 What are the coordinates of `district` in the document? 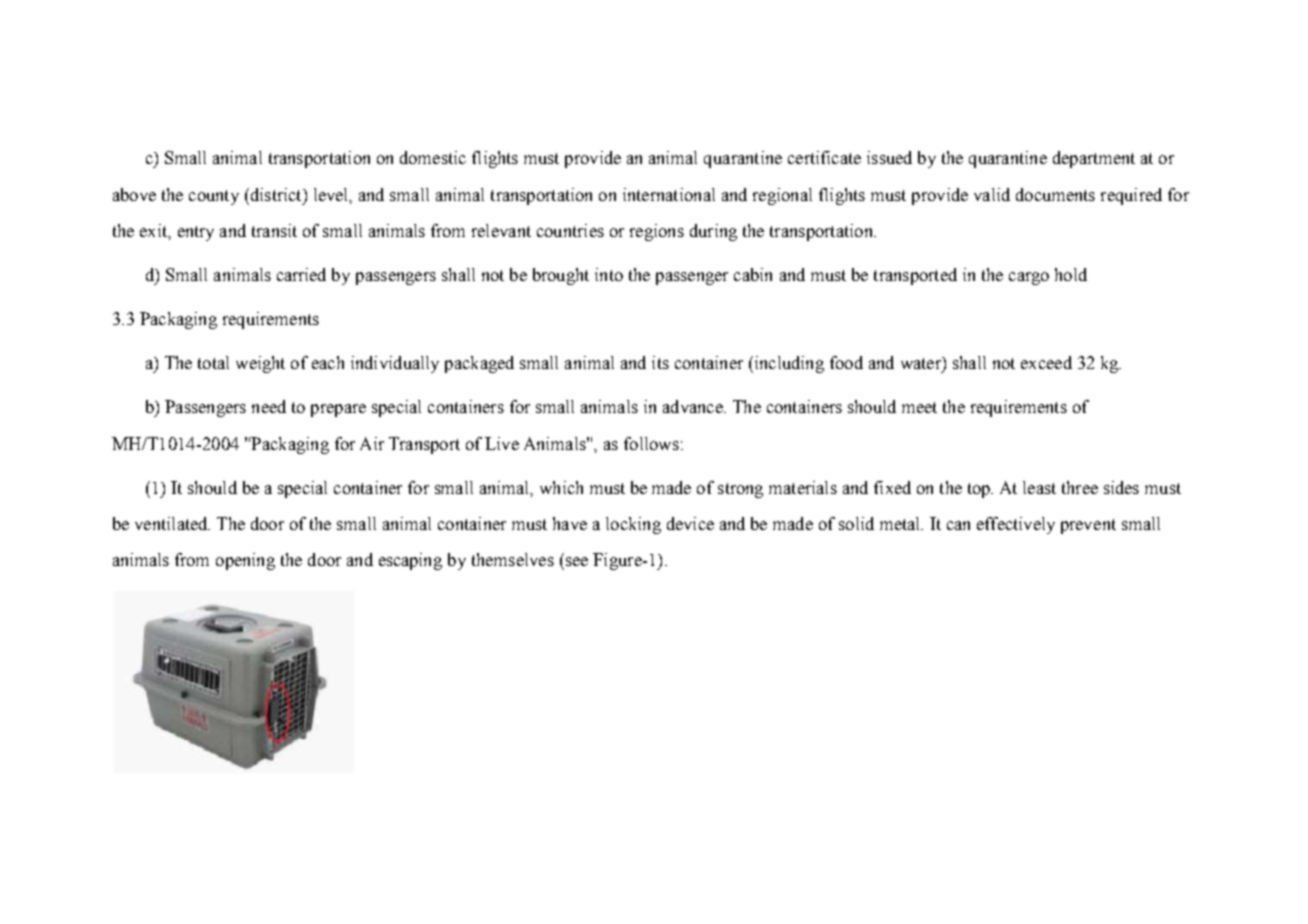 It's located at (276, 194).
